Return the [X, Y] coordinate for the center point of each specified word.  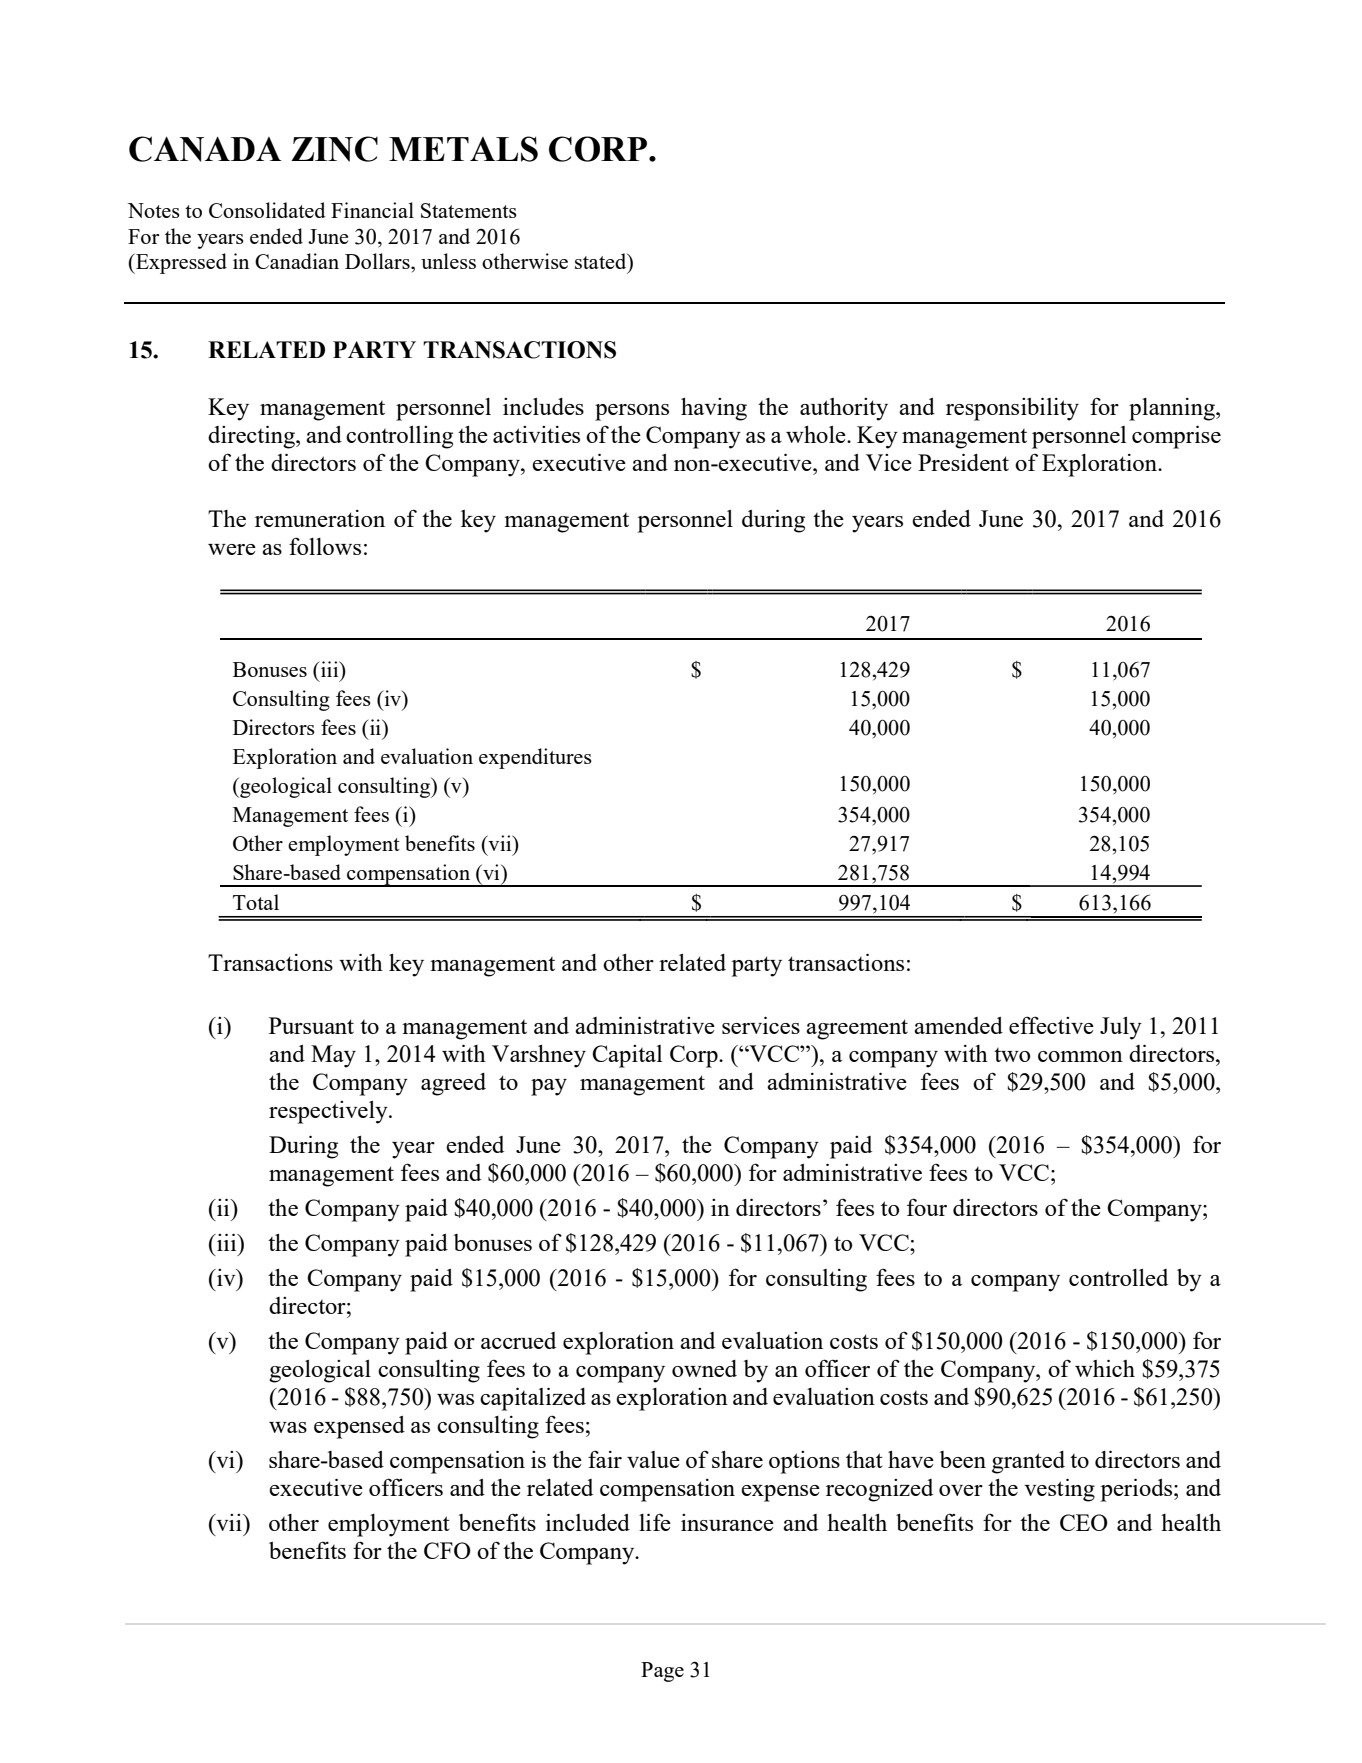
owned [704, 1368]
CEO [1084, 1522]
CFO [447, 1550]
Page [662, 1672]
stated [602, 262]
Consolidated [267, 210]
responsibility [1012, 409]
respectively [329, 1112]
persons [632, 412]
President [963, 462]
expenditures [535, 758]
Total [256, 902]
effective [1051, 1025]
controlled [1118, 1277]
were [232, 549]
